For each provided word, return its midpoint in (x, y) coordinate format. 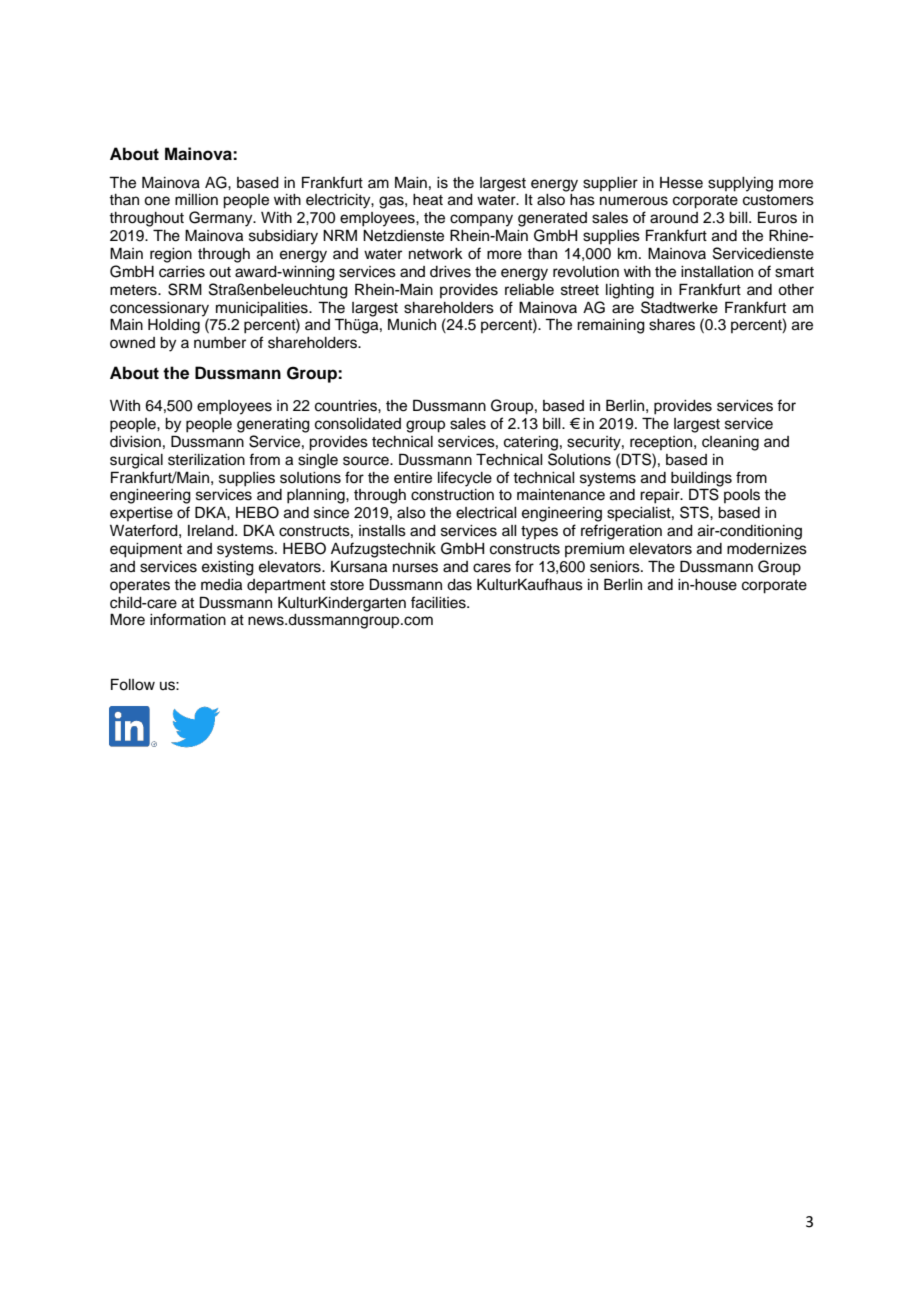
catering (531, 443)
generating (273, 425)
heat (428, 200)
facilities (439, 602)
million (196, 200)
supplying (740, 184)
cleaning (730, 443)
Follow (133, 684)
